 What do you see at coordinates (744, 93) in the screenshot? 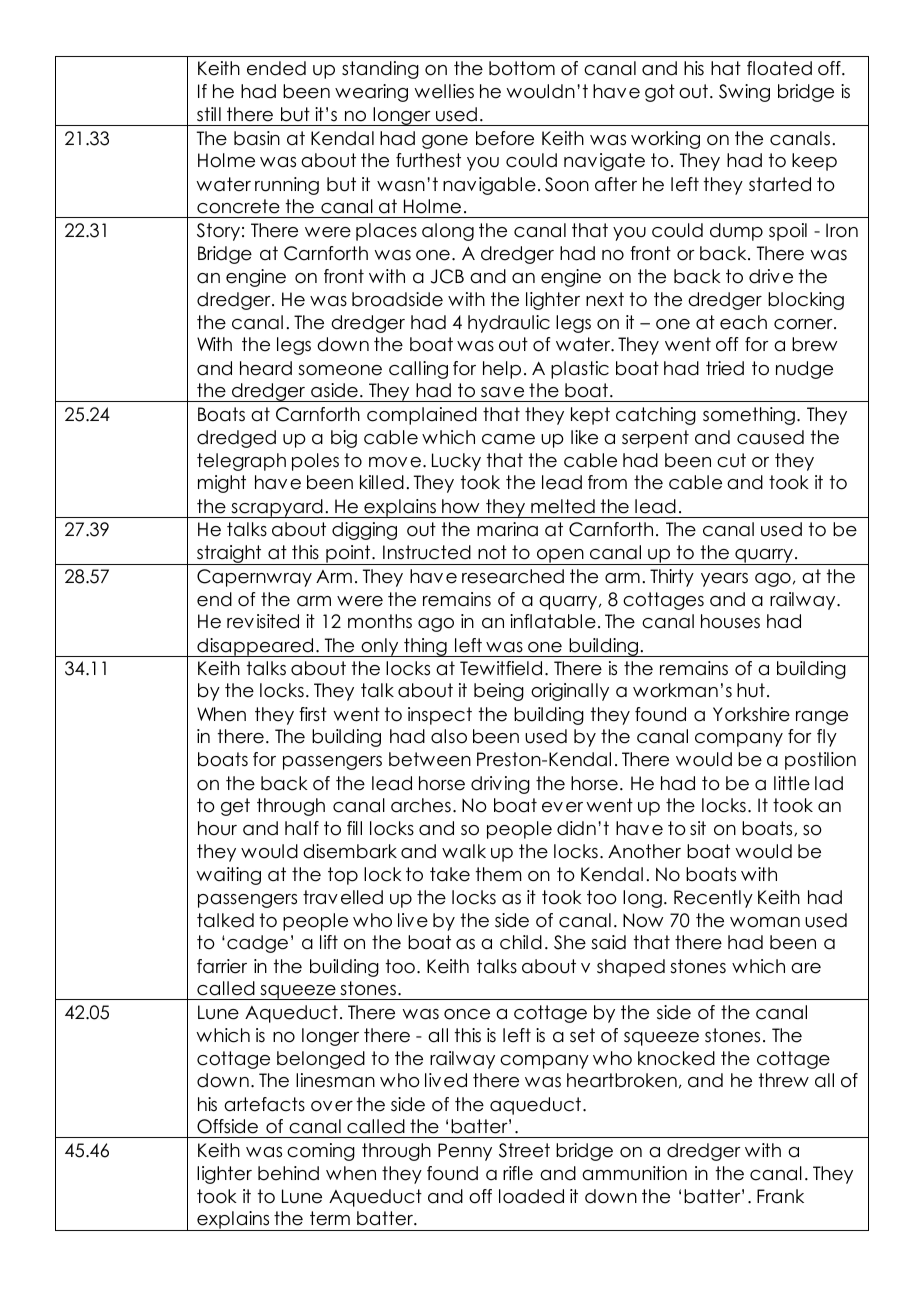
I see `Swing` at bounding box center [744, 93].
